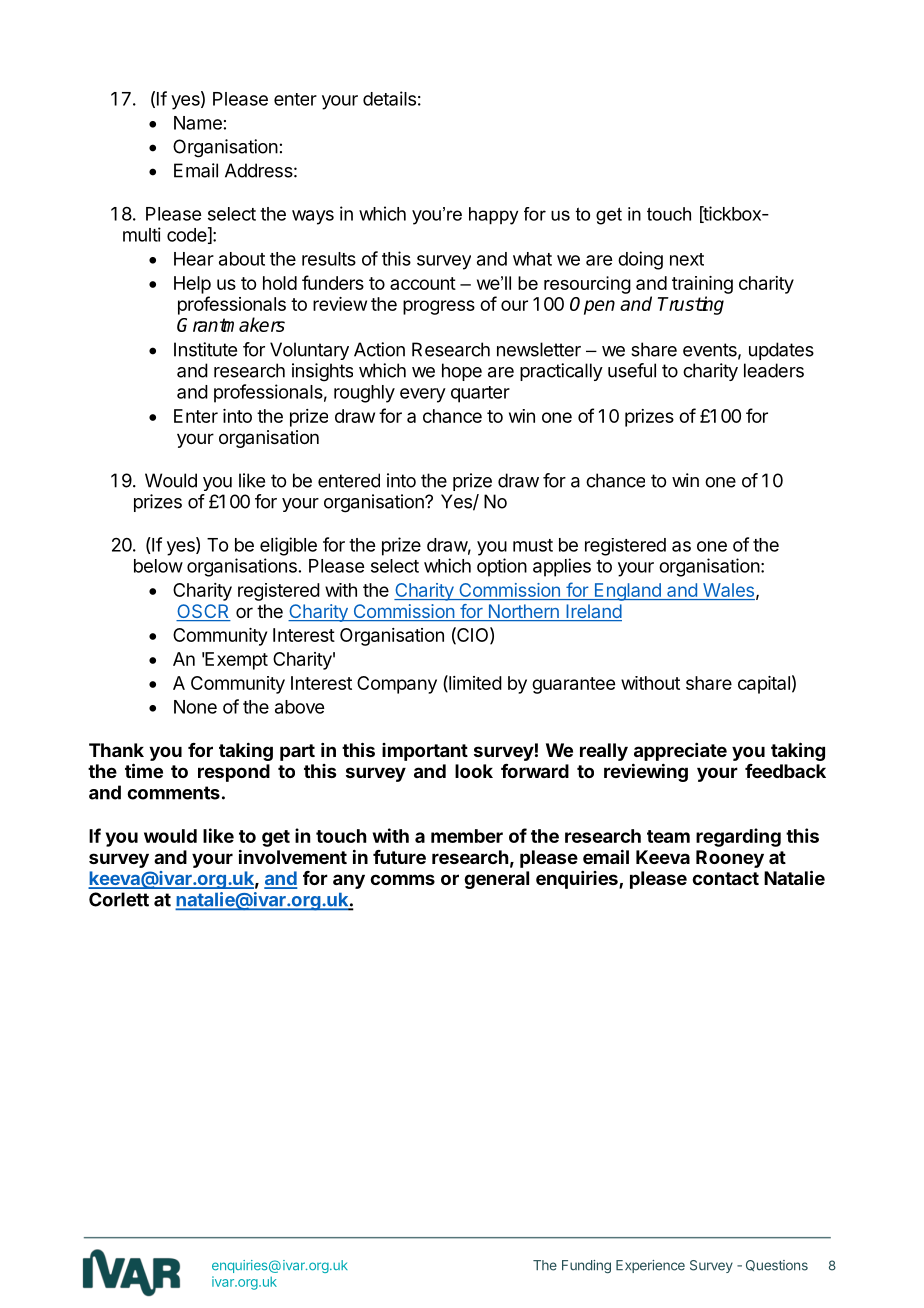  I want to click on below, so click(158, 566).
